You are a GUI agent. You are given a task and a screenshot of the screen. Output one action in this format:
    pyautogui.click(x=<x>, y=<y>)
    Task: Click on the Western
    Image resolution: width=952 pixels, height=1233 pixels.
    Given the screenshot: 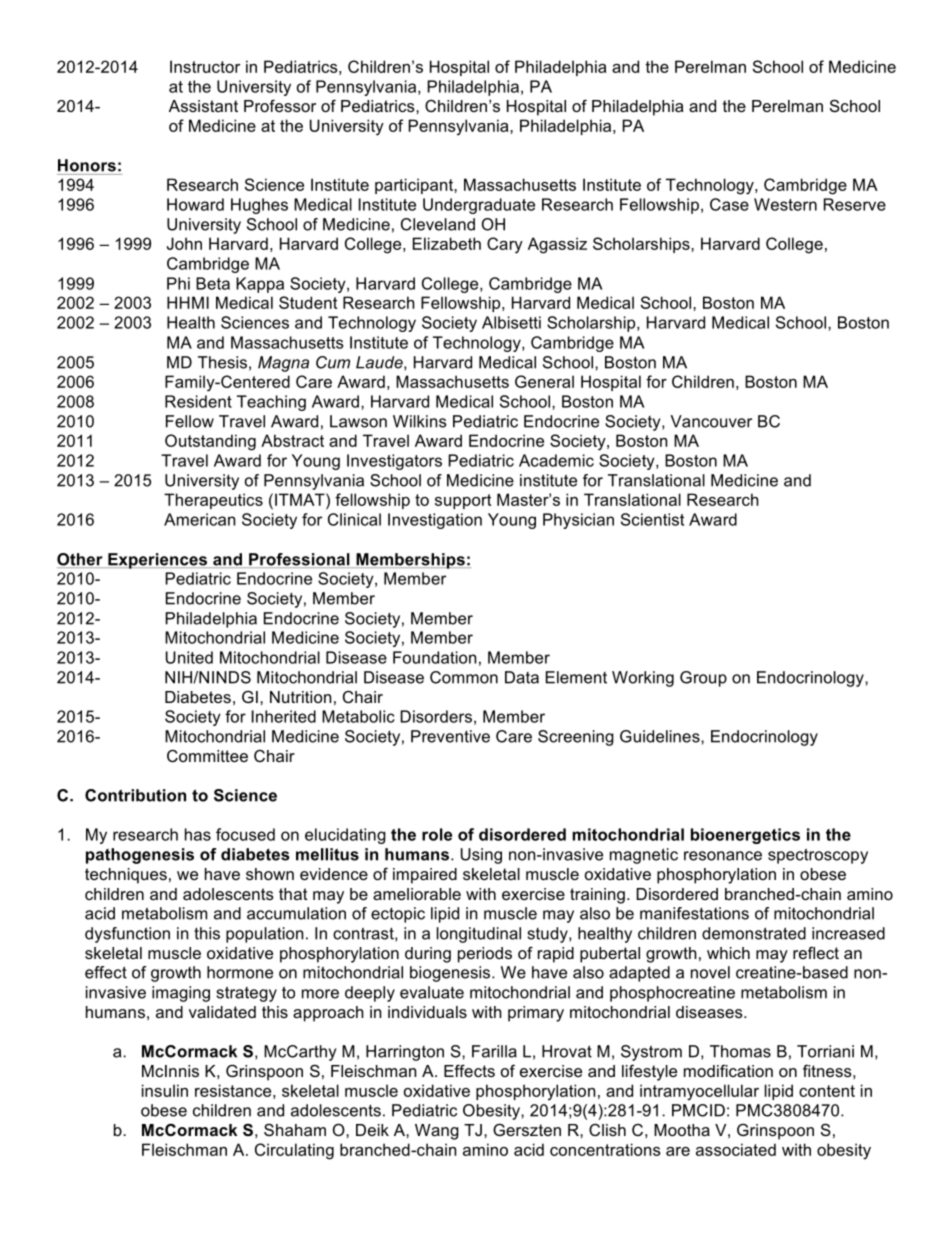 What is the action you would take?
    pyautogui.click(x=785, y=204)
